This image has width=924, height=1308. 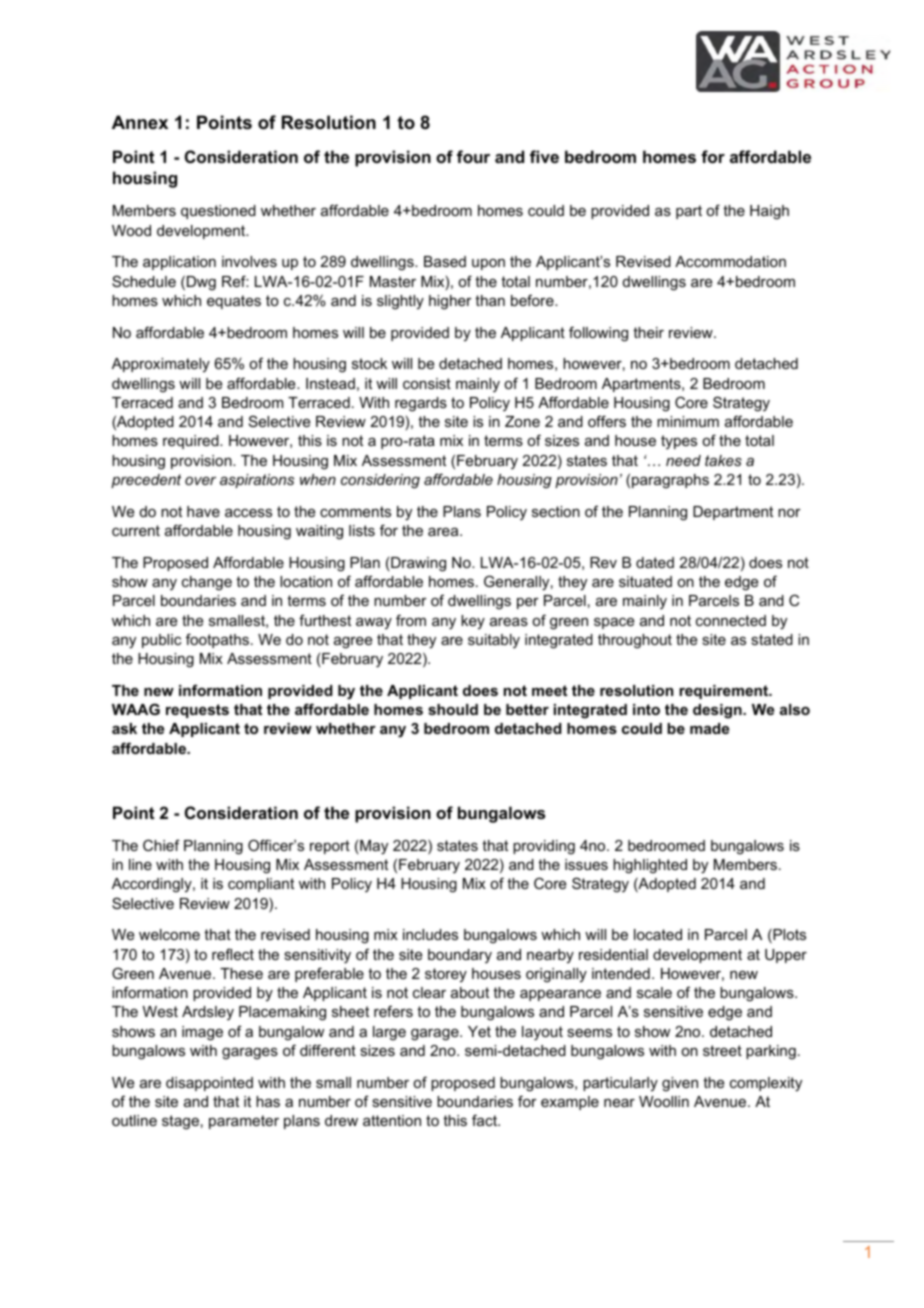 I want to click on Accommodation, so click(x=730, y=261).
